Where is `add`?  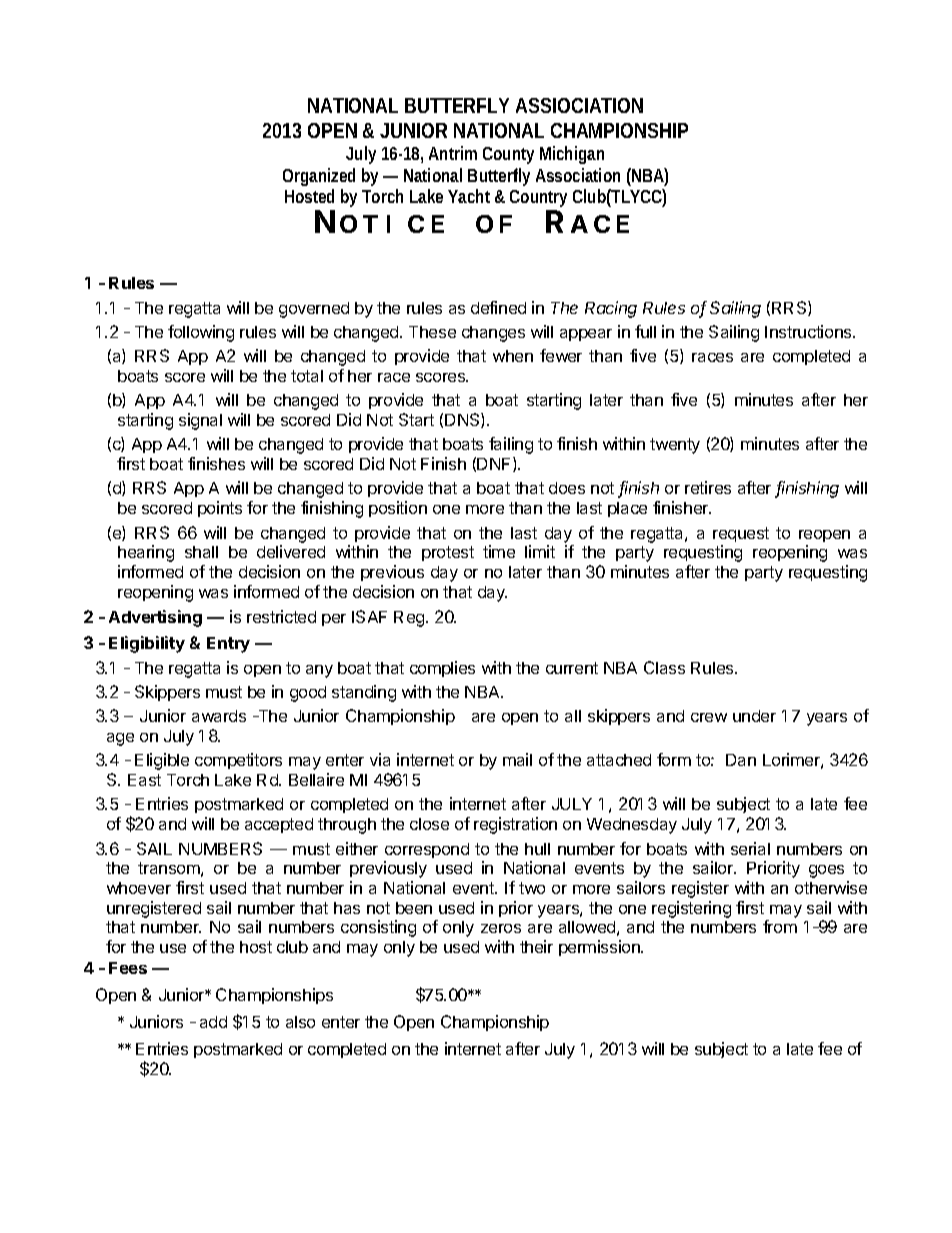
add is located at coordinates (213, 1022).
